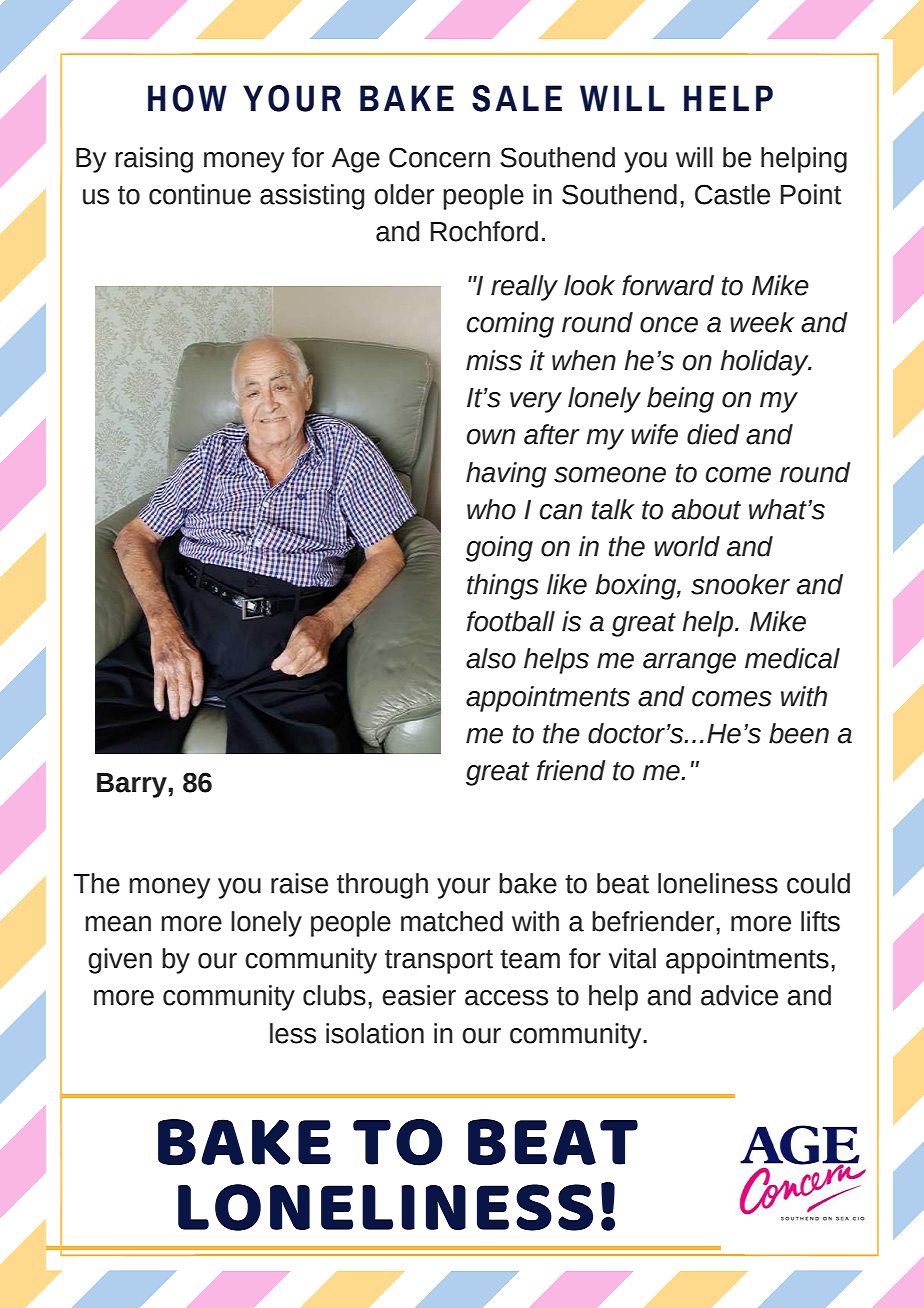  I want to click on snooker, so click(740, 584).
